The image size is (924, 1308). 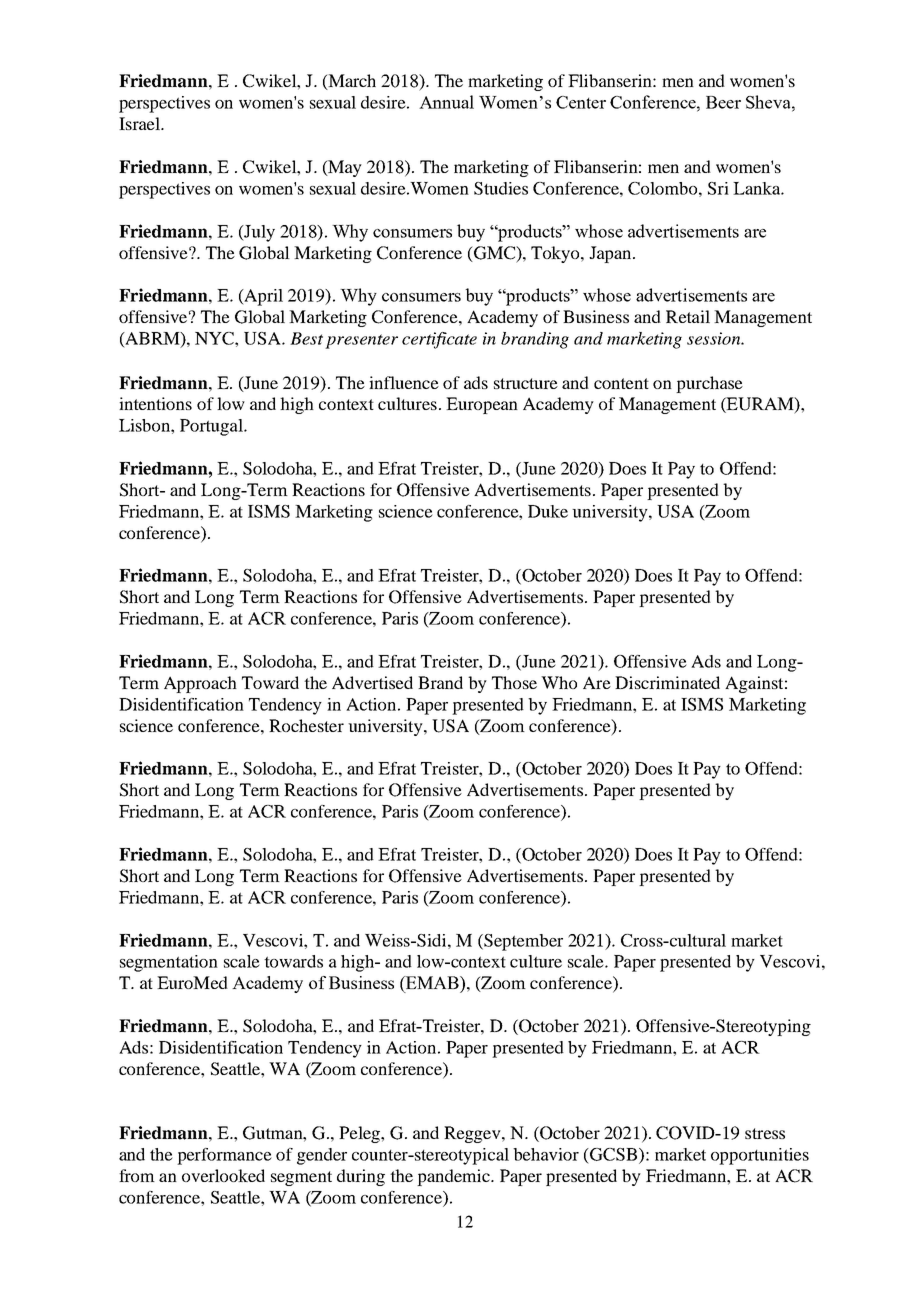 I want to click on performance, so click(x=224, y=1156).
